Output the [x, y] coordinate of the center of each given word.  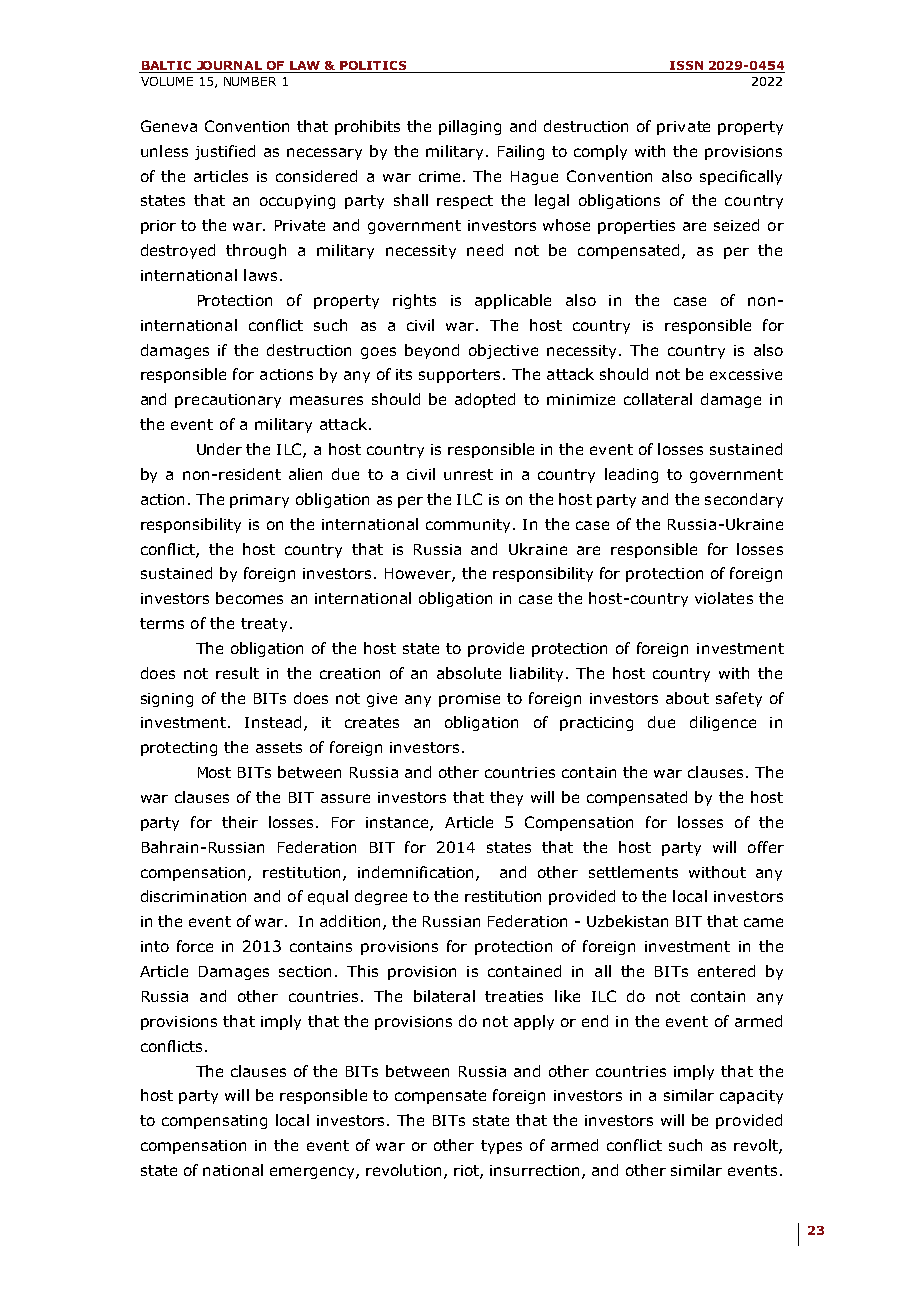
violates [724, 598]
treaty [264, 625]
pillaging [470, 127]
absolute [469, 673]
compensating [214, 1122]
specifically [741, 177]
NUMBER [250, 81]
